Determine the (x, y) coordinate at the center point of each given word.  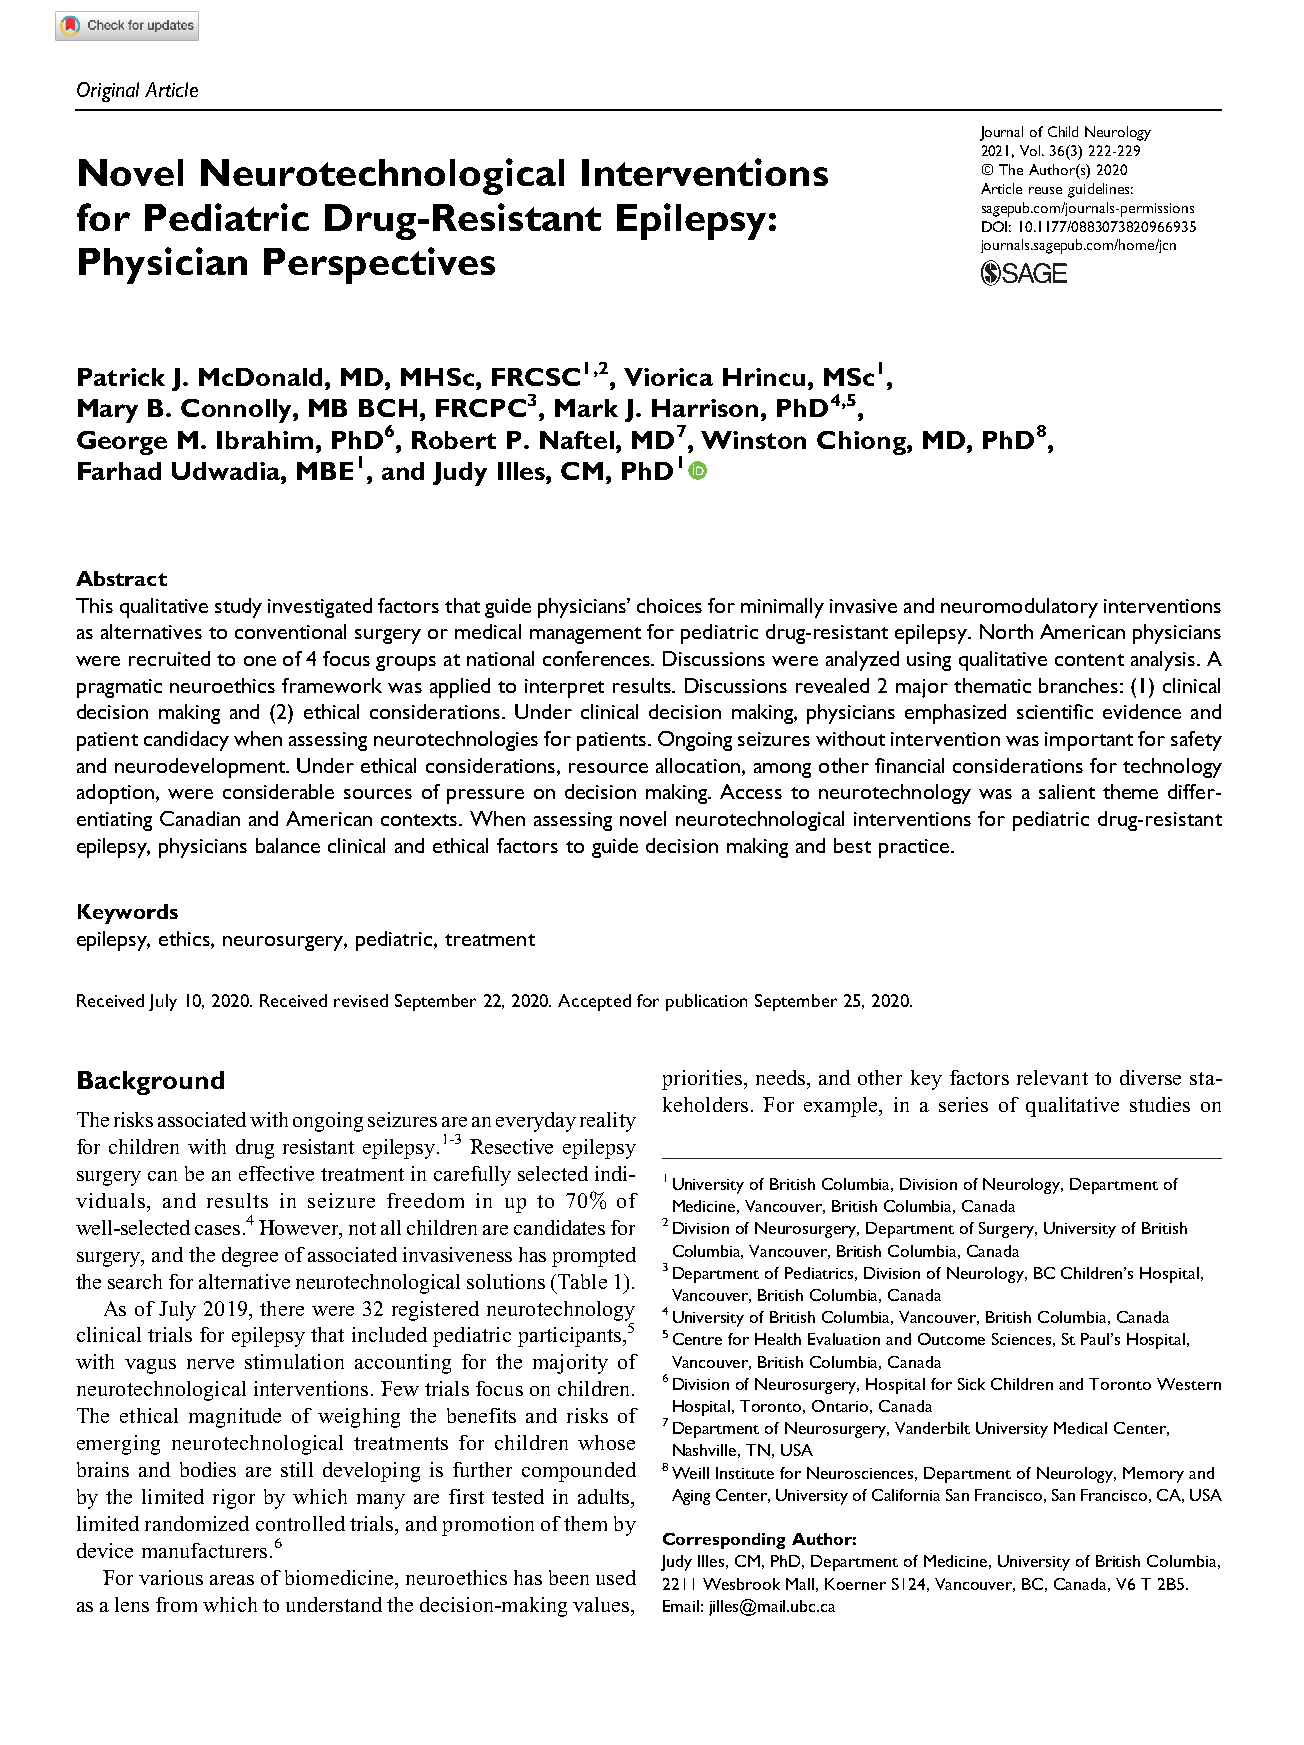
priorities (703, 1080)
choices (669, 605)
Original (108, 92)
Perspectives (379, 265)
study (238, 608)
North (1006, 631)
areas (232, 1580)
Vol (1031, 150)
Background (151, 1083)
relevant (1052, 1077)
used (616, 1577)
